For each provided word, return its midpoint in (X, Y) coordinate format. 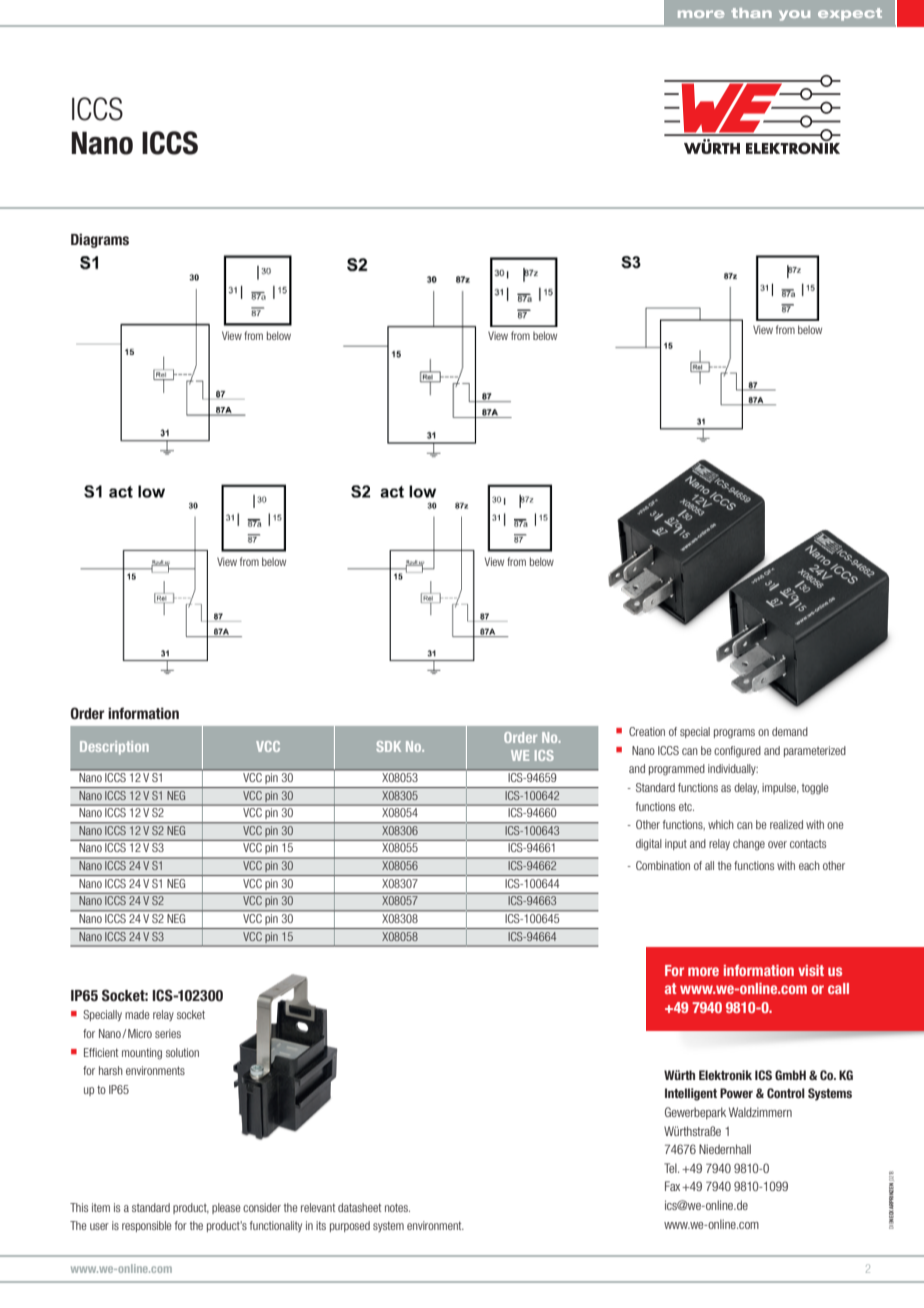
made (137, 1014)
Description (114, 748)
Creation (647, 731)
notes (397, 1207)
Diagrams (100, 240)
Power (736, 1093)
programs (734, 734)
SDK (388, 746)
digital (649, 845)
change (749, 845)
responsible (146, 1226)
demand (790, 731)
